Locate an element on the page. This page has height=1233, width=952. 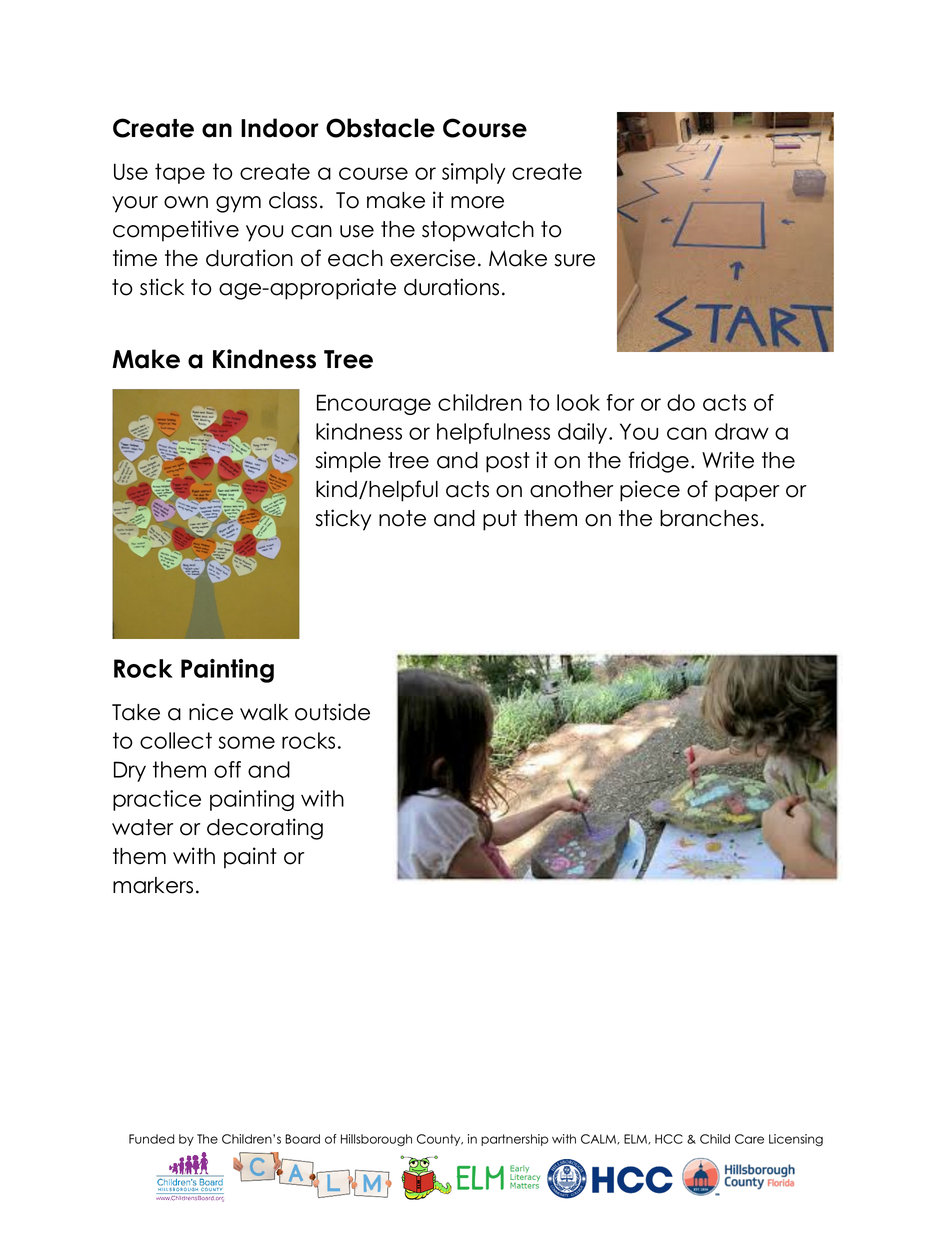
off is located at coordinates (227, 769).
